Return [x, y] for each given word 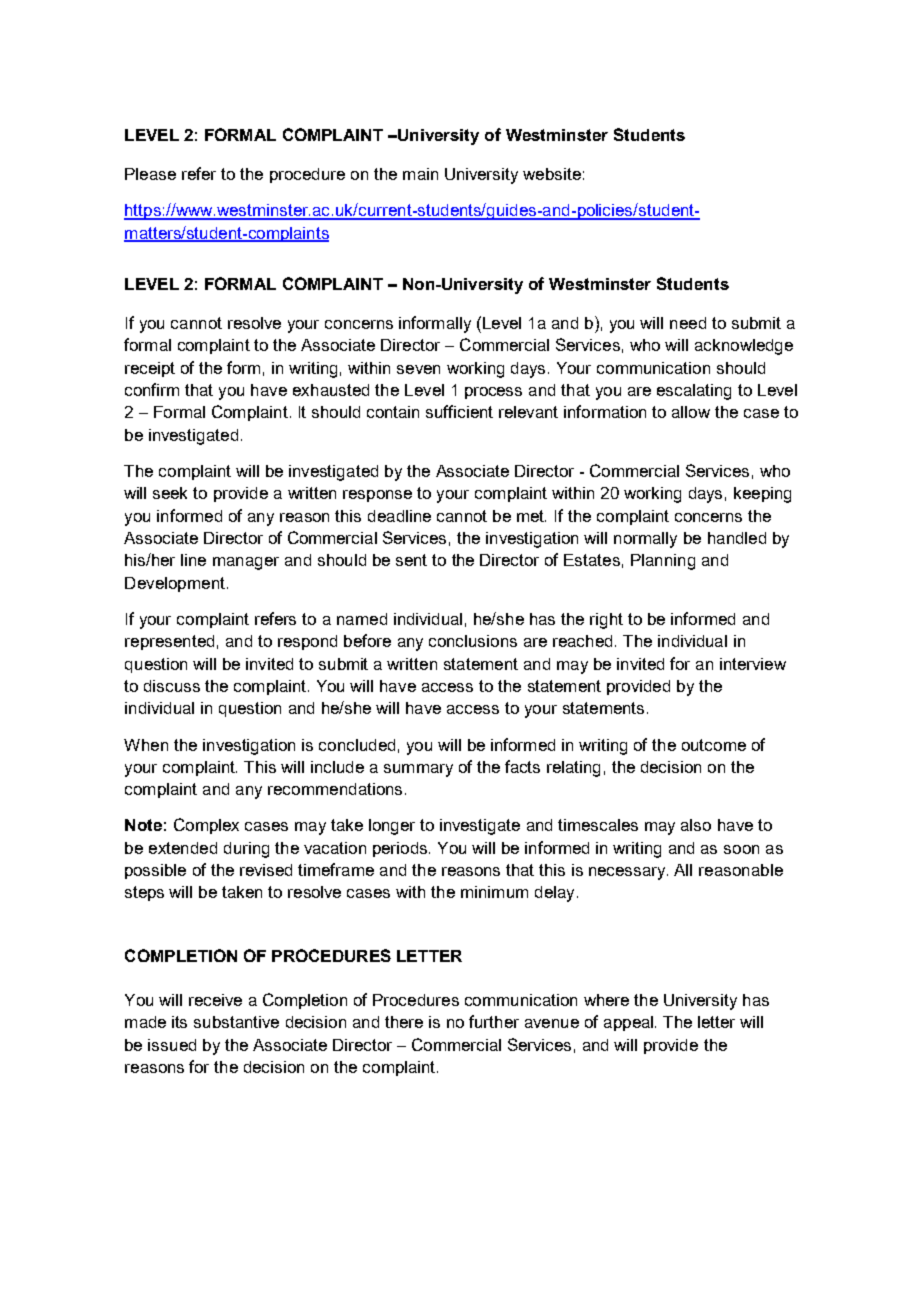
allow [691, 412]
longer [392, 827]
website [552, 174]
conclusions [473, 641]
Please [150, 174]
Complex [206, 826]
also [696, 825]
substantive [236, 1022]
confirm [152, 389]
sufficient [459, 411]
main [420, 174]
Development [175, 584]
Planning [663, 562]
